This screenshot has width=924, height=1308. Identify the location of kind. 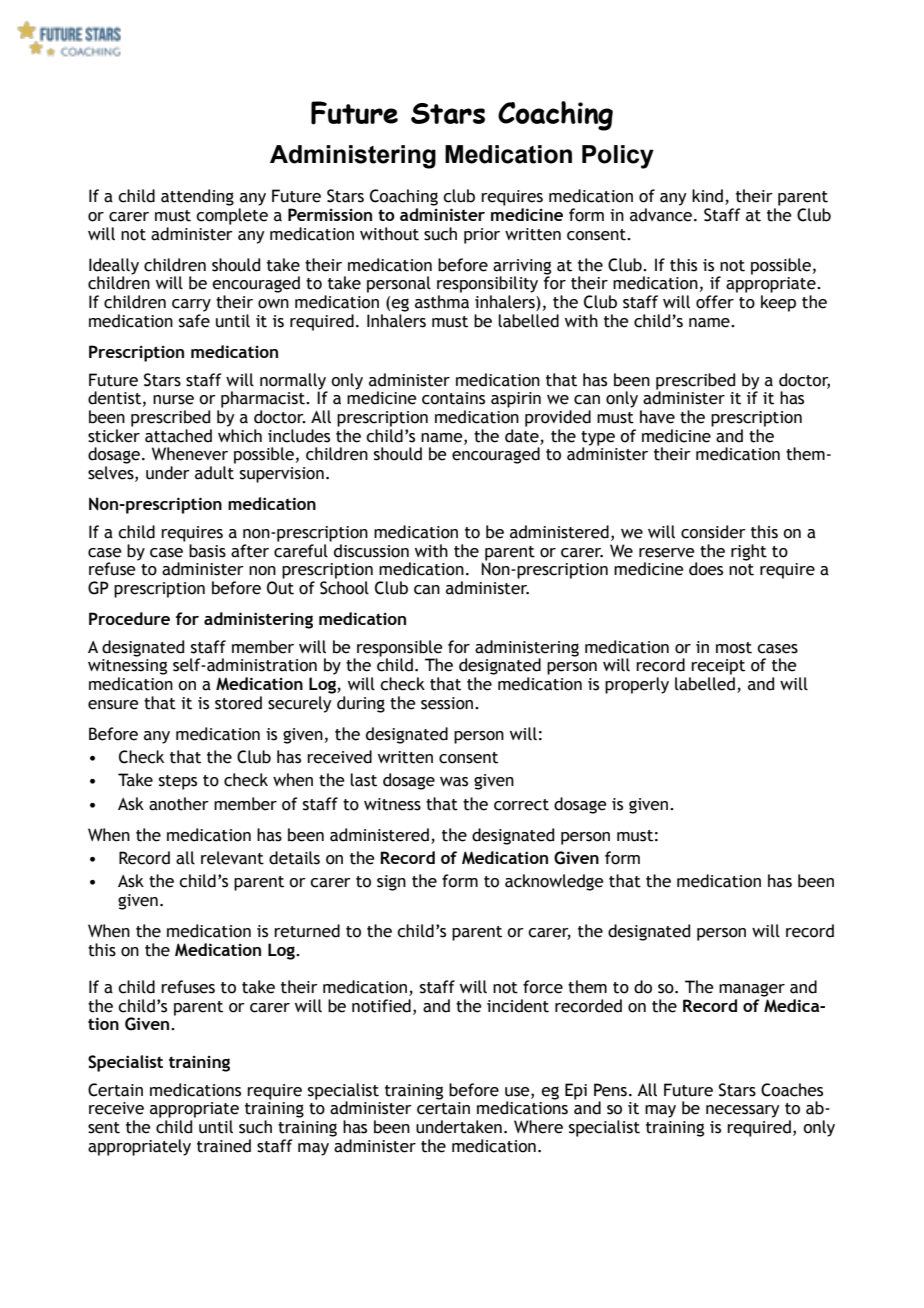
(707, 196).
